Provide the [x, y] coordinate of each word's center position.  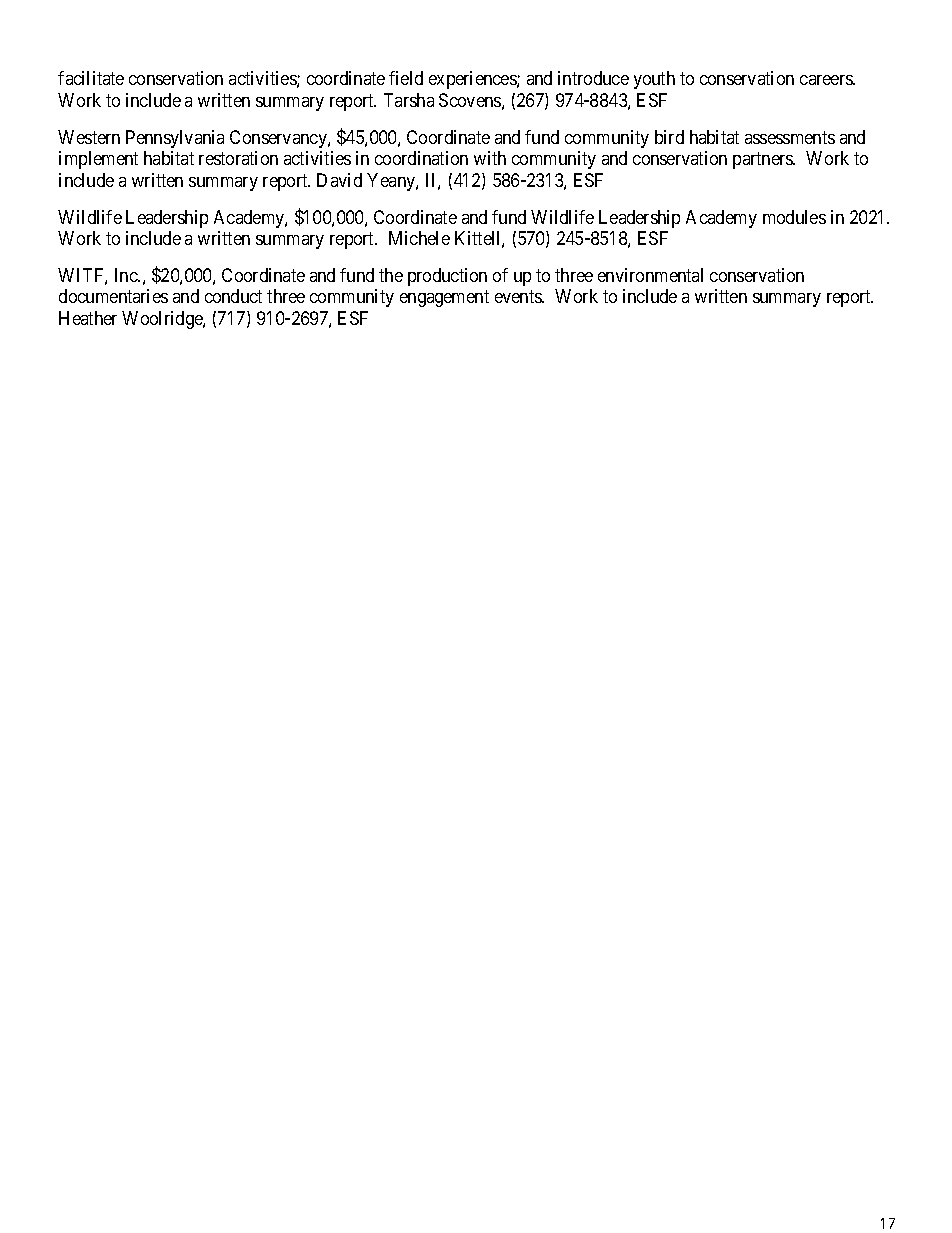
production [447, 277]
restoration [238, 158]
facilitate [91, 78]
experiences [473, 80]
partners [764, 160]
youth [654, 80]
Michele [419, 238]
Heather [88, 318]
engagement [444, 299]
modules [794, 217]
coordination [421, 158]
